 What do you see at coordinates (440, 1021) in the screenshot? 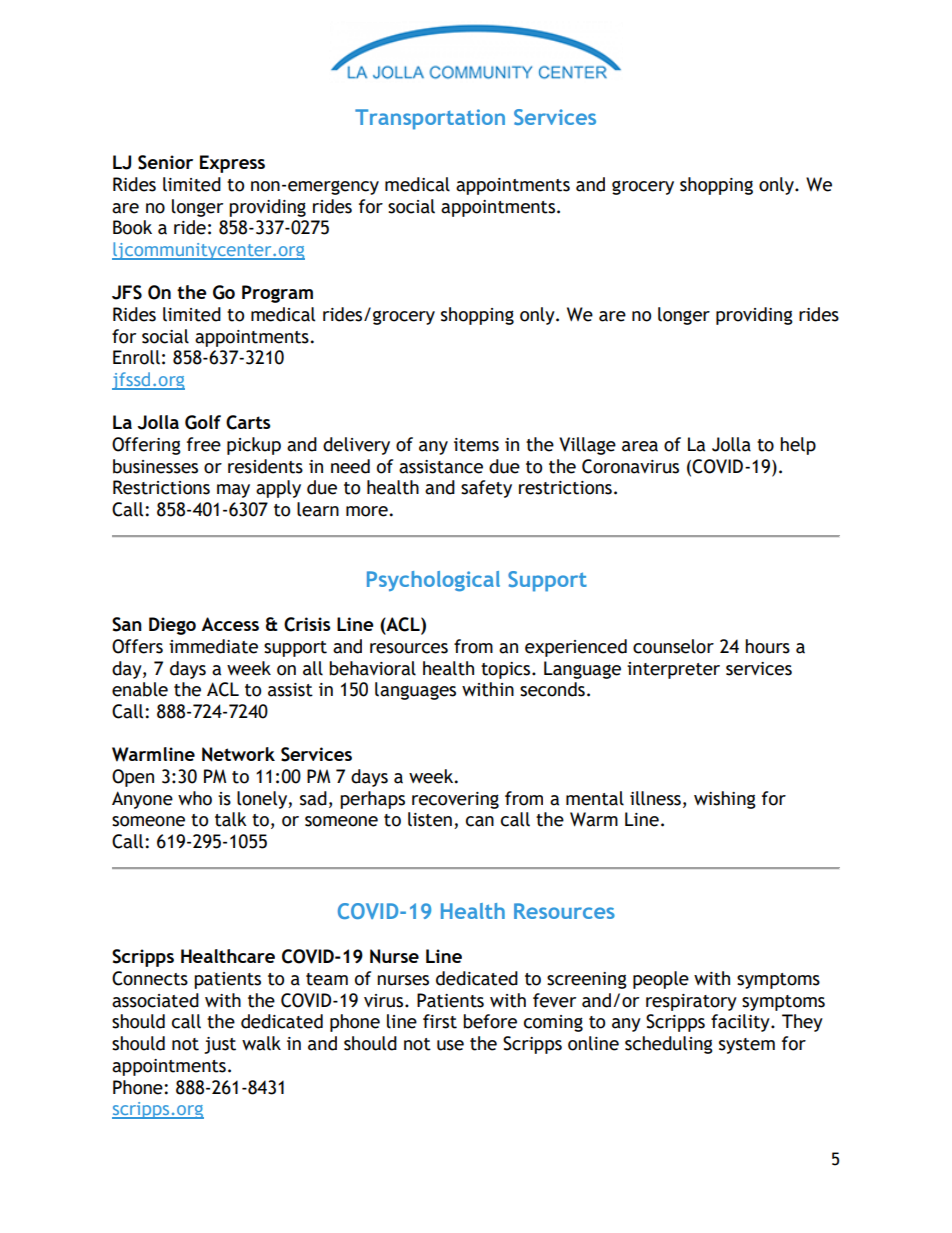
I see `first` at bounding box center [440, 1021].
